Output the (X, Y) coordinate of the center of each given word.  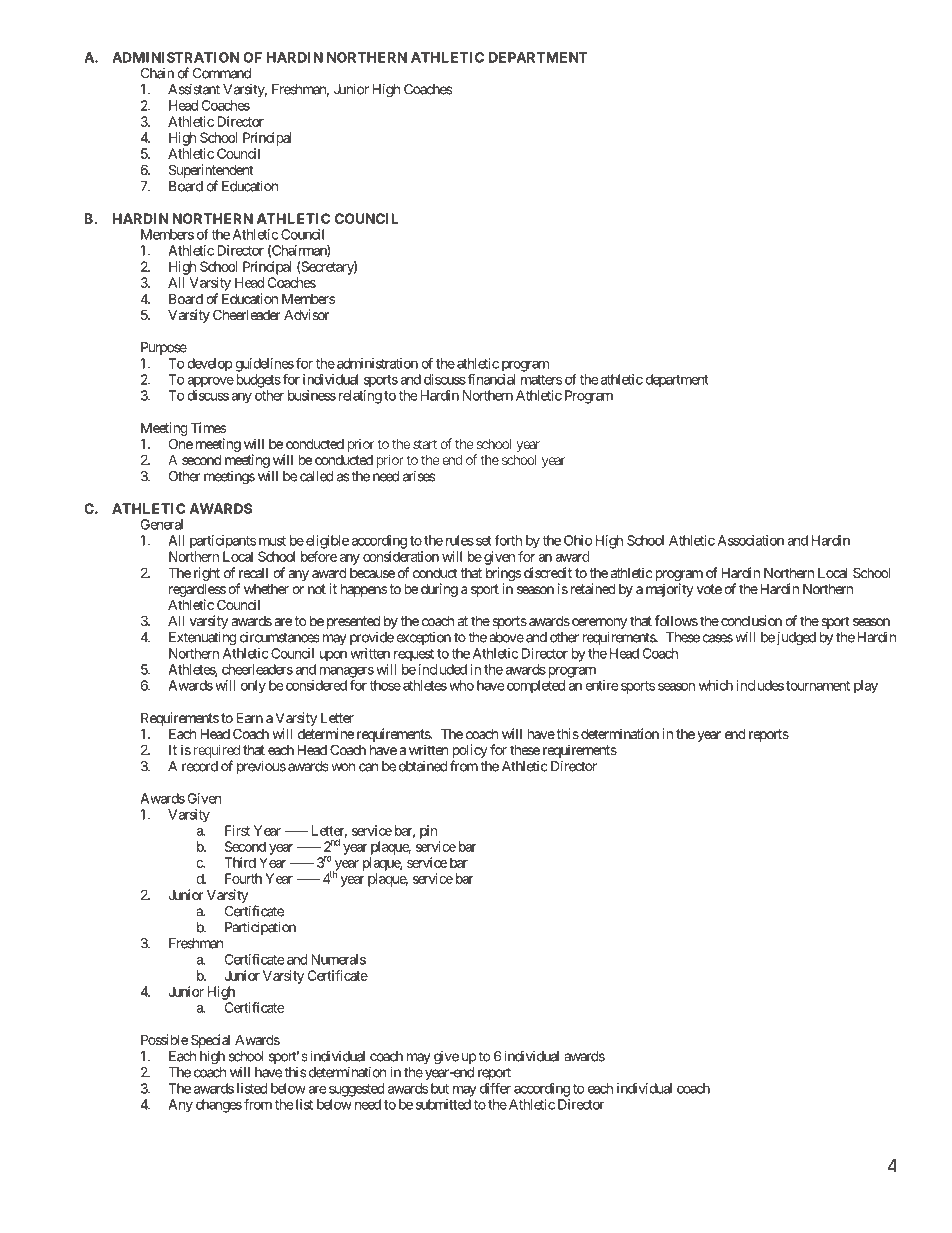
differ (495, 1088)
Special (210, 1041)
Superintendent (211, 172)
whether (266, 589)
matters (541, 380)
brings (503, 574)
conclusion (751, 620)
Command (222, 73)
